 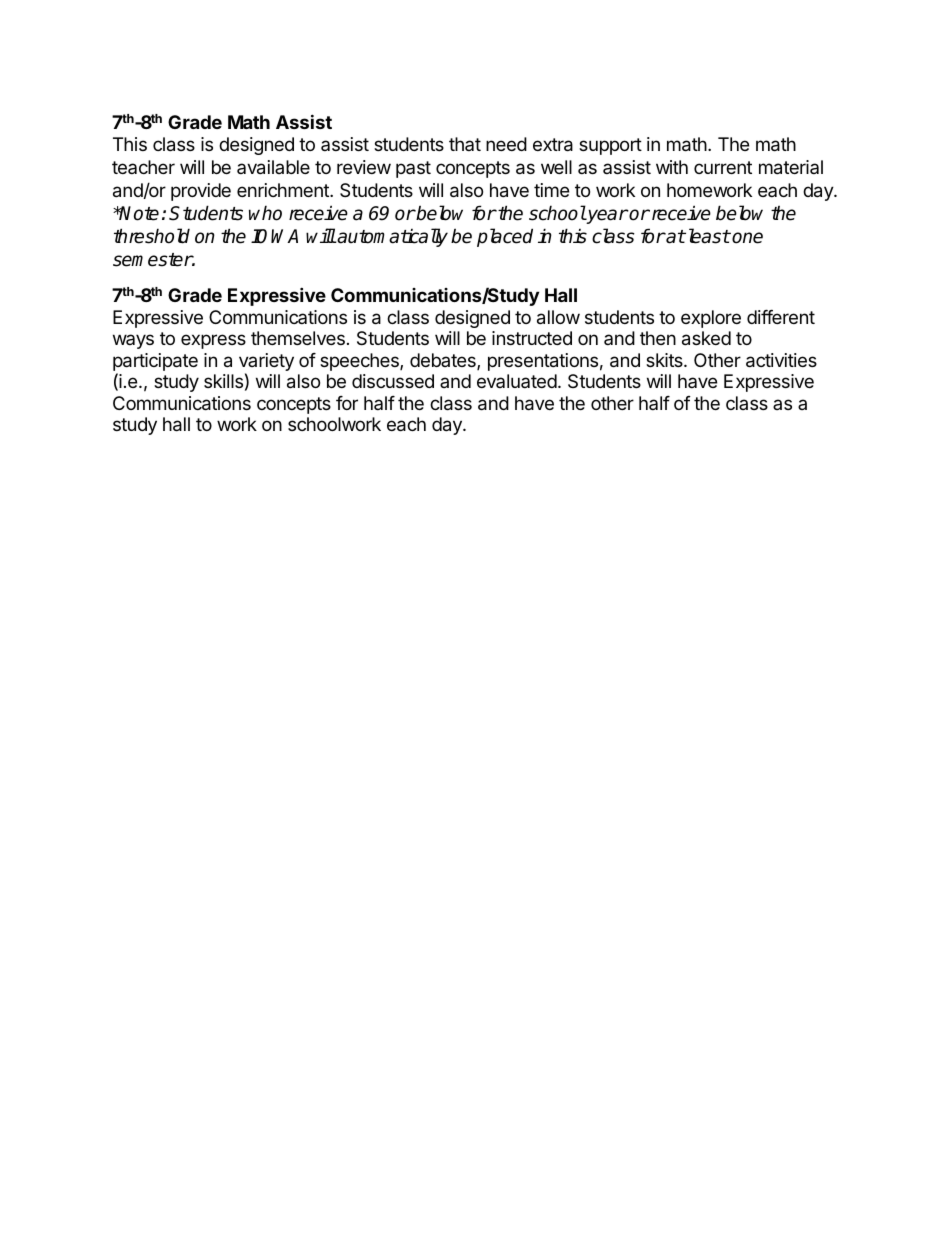 I want to click on least, so click(x=707, y=236).
